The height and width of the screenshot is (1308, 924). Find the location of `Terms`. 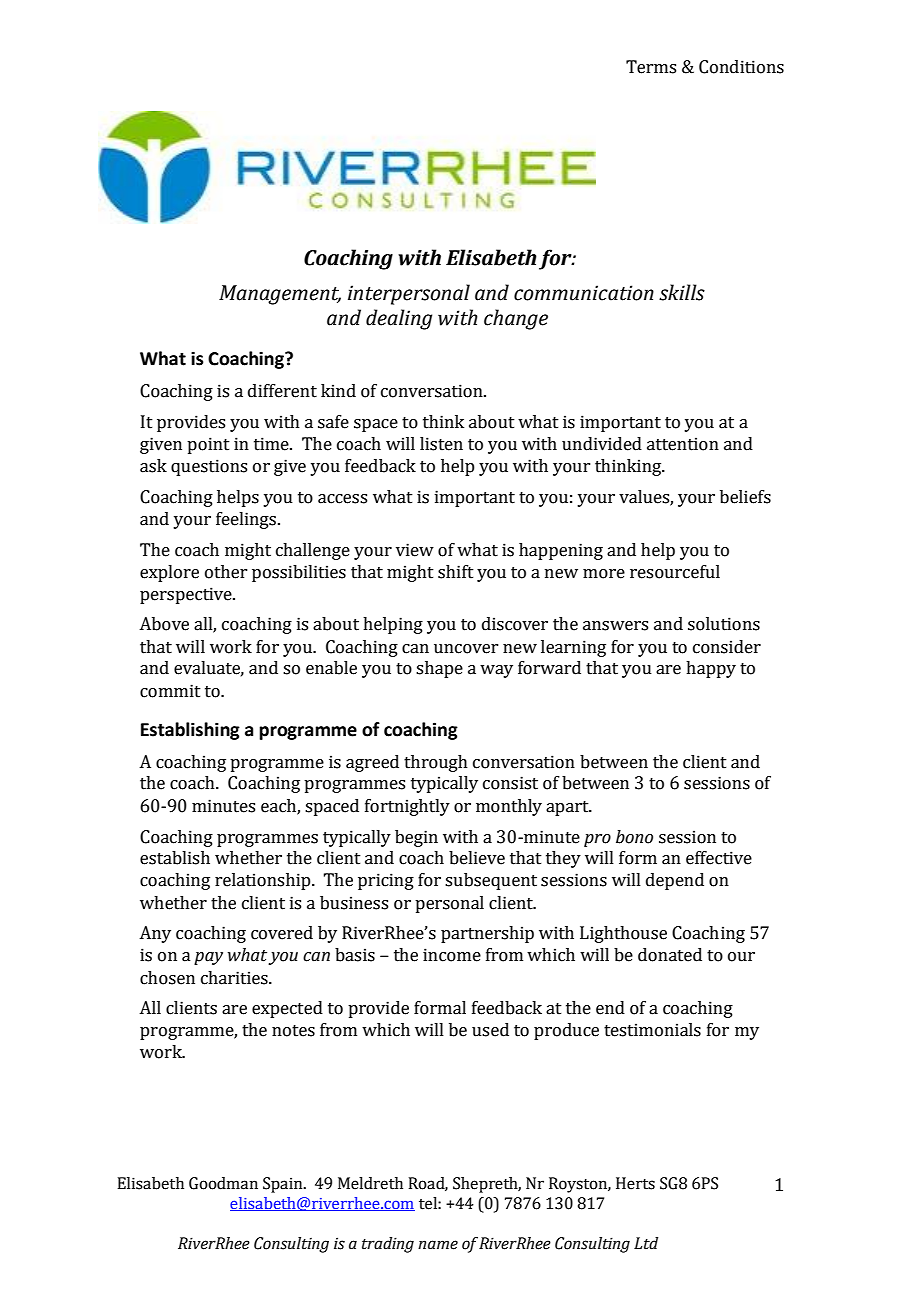

Terms is located at coordinates (651, 67).
